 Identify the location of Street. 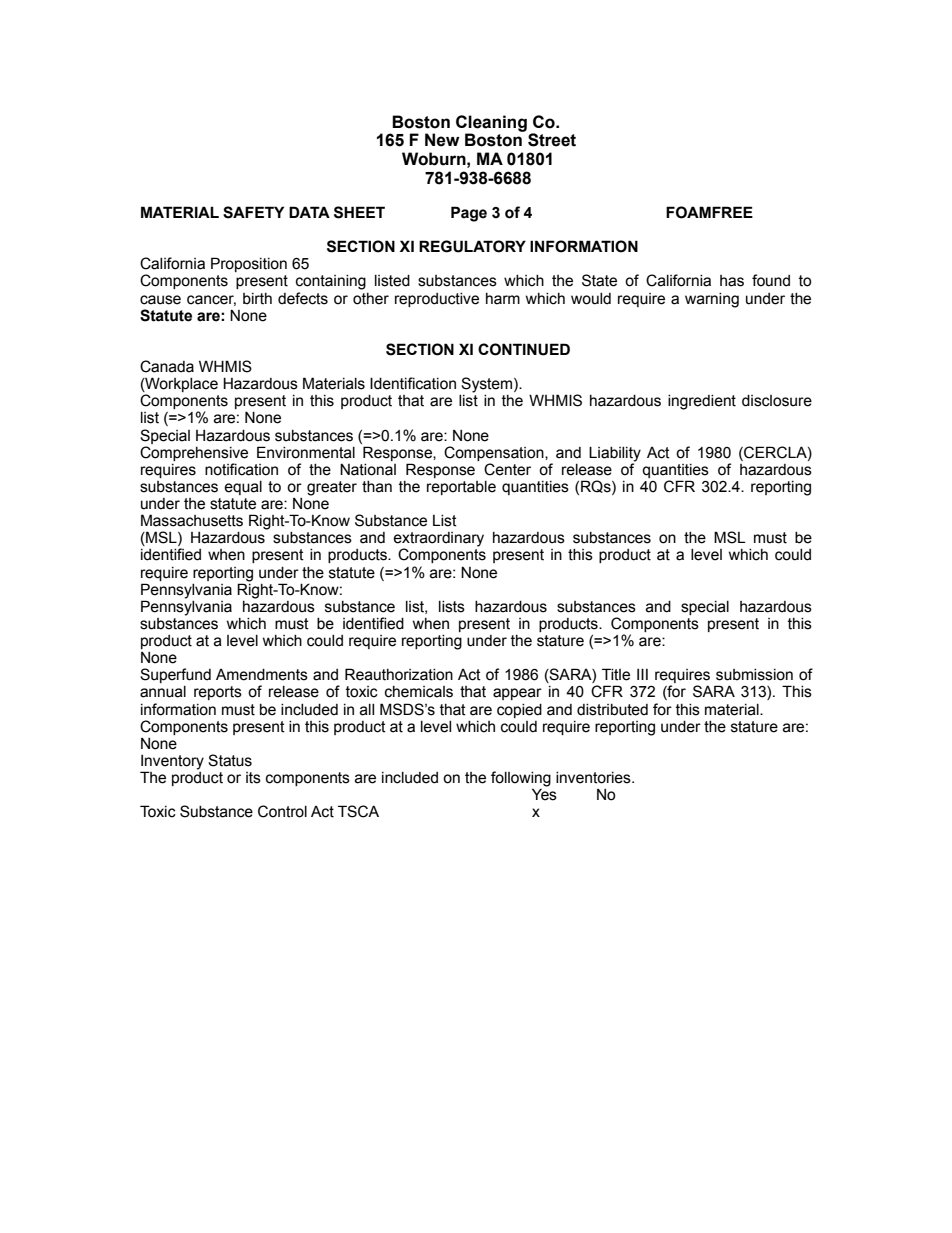
(552, 140).
